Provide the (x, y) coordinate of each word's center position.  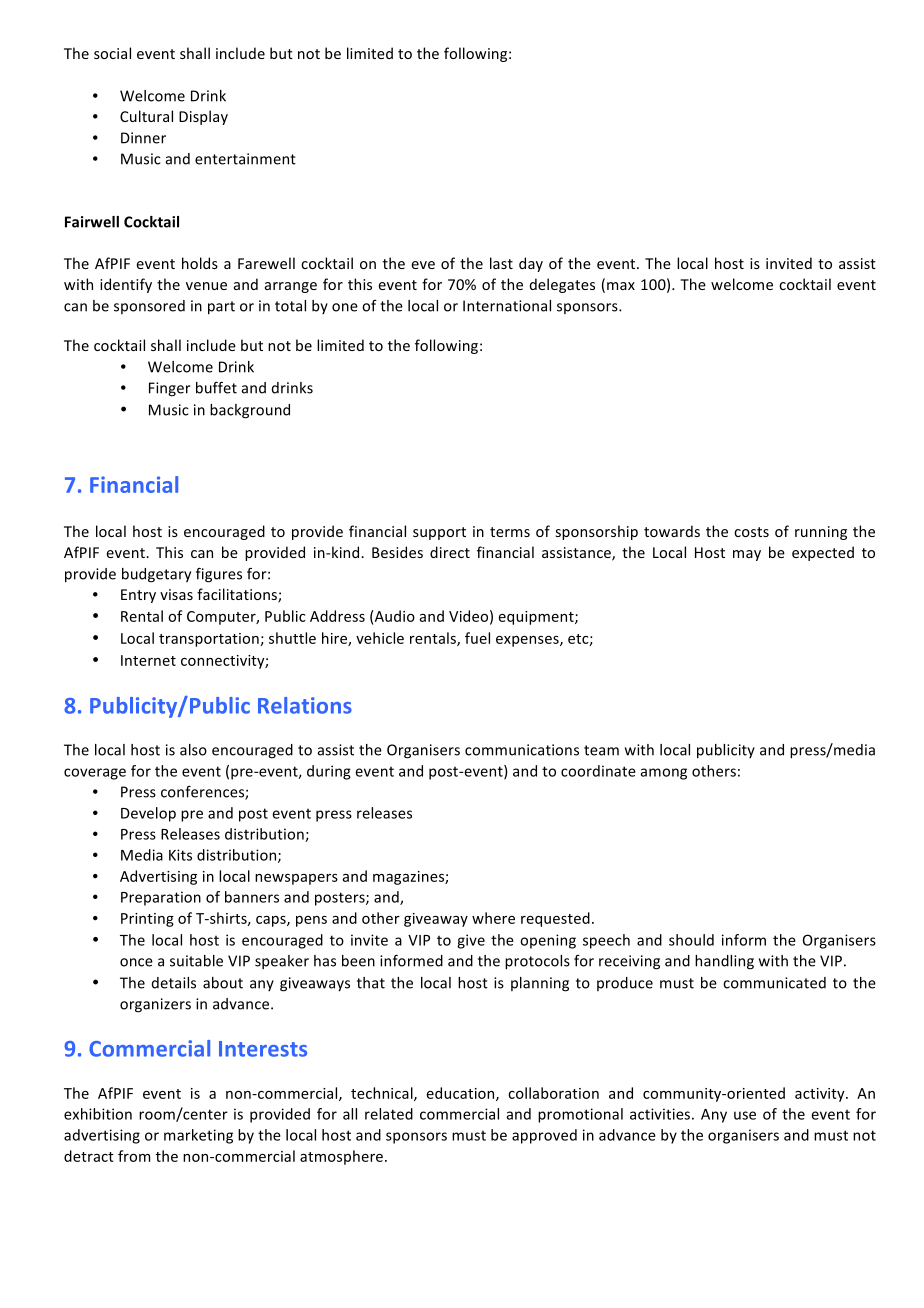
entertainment (245, 159)
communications (522, 750)
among (663, 774)
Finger (170, 389)
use (745, 1115)
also (193, 750)
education (462, 1094)
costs (751, 532)
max (621, 286)
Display (203, 117)
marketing (198, 1136)
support (439, 533)
